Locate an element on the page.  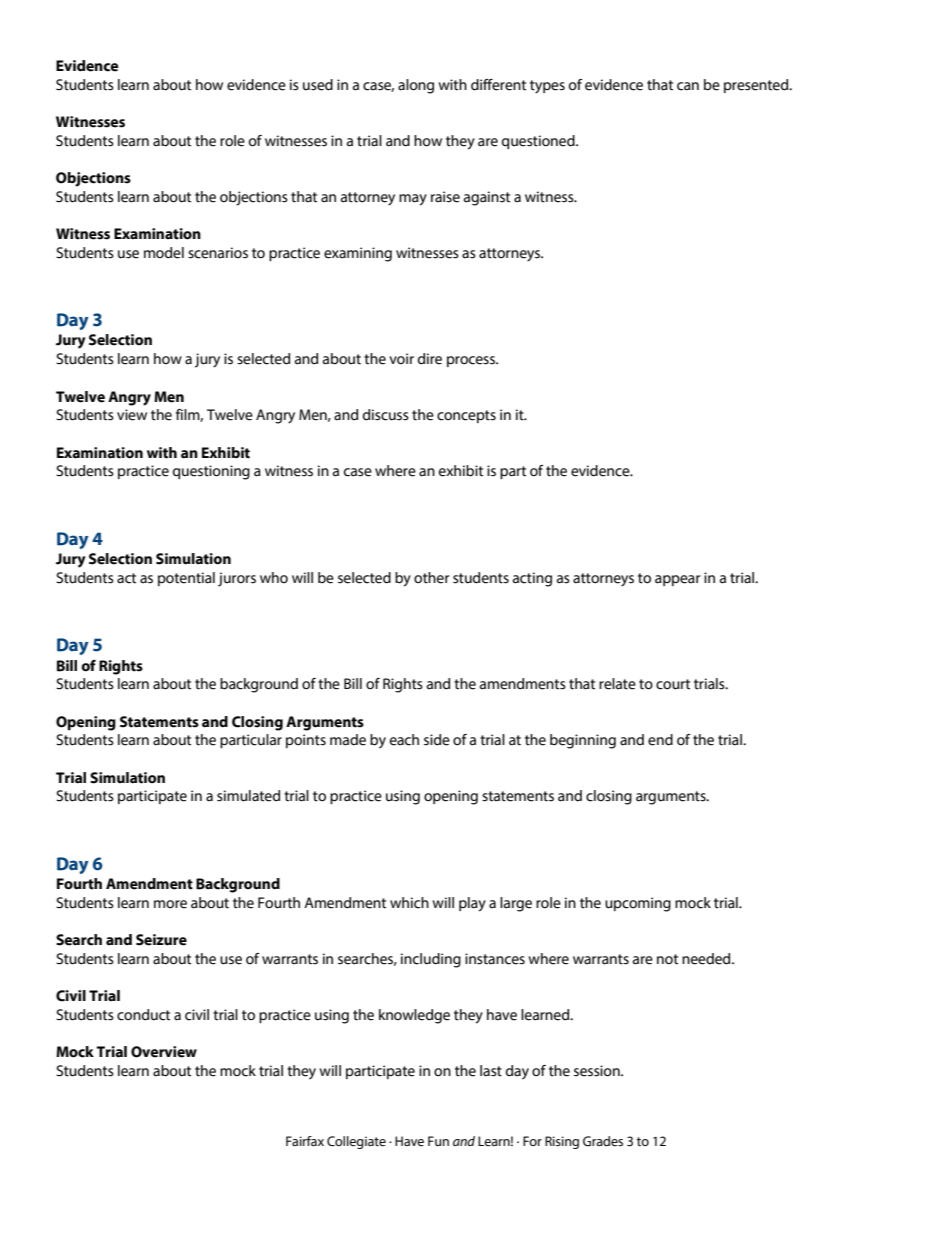
appear is located at coordinates (678, 580).
